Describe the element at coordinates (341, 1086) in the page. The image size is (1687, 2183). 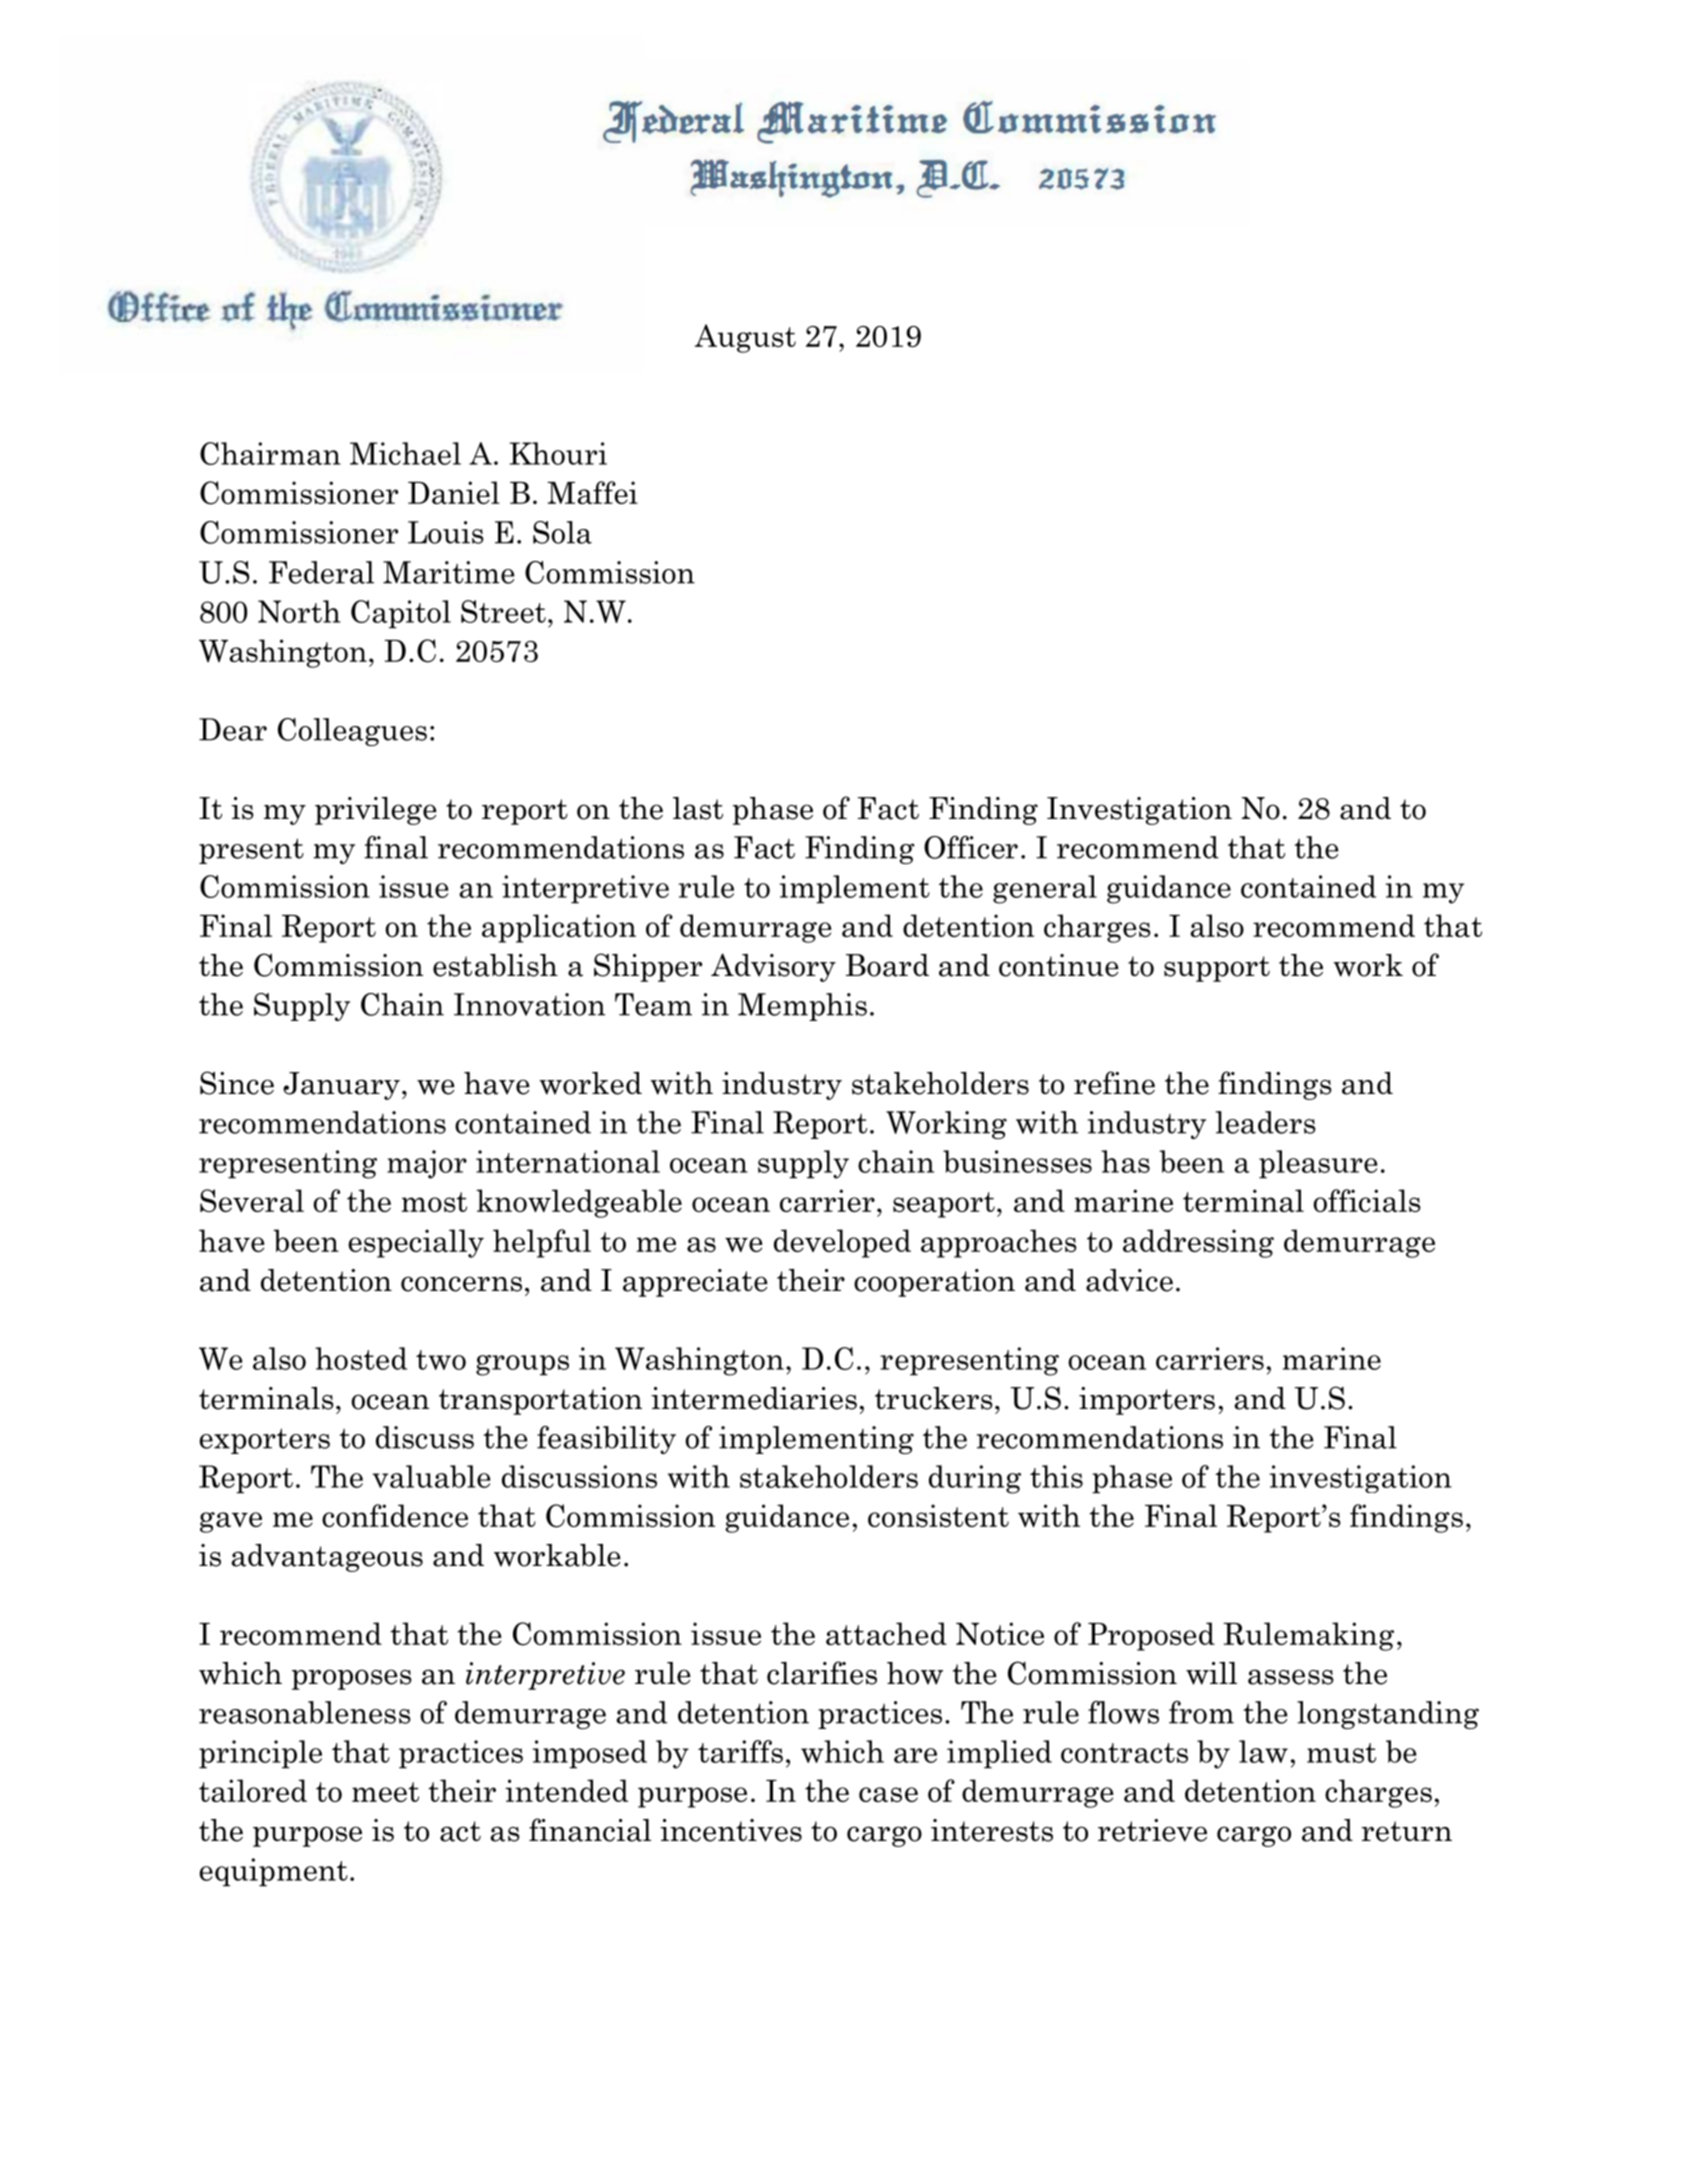
I see `January` at that location.
